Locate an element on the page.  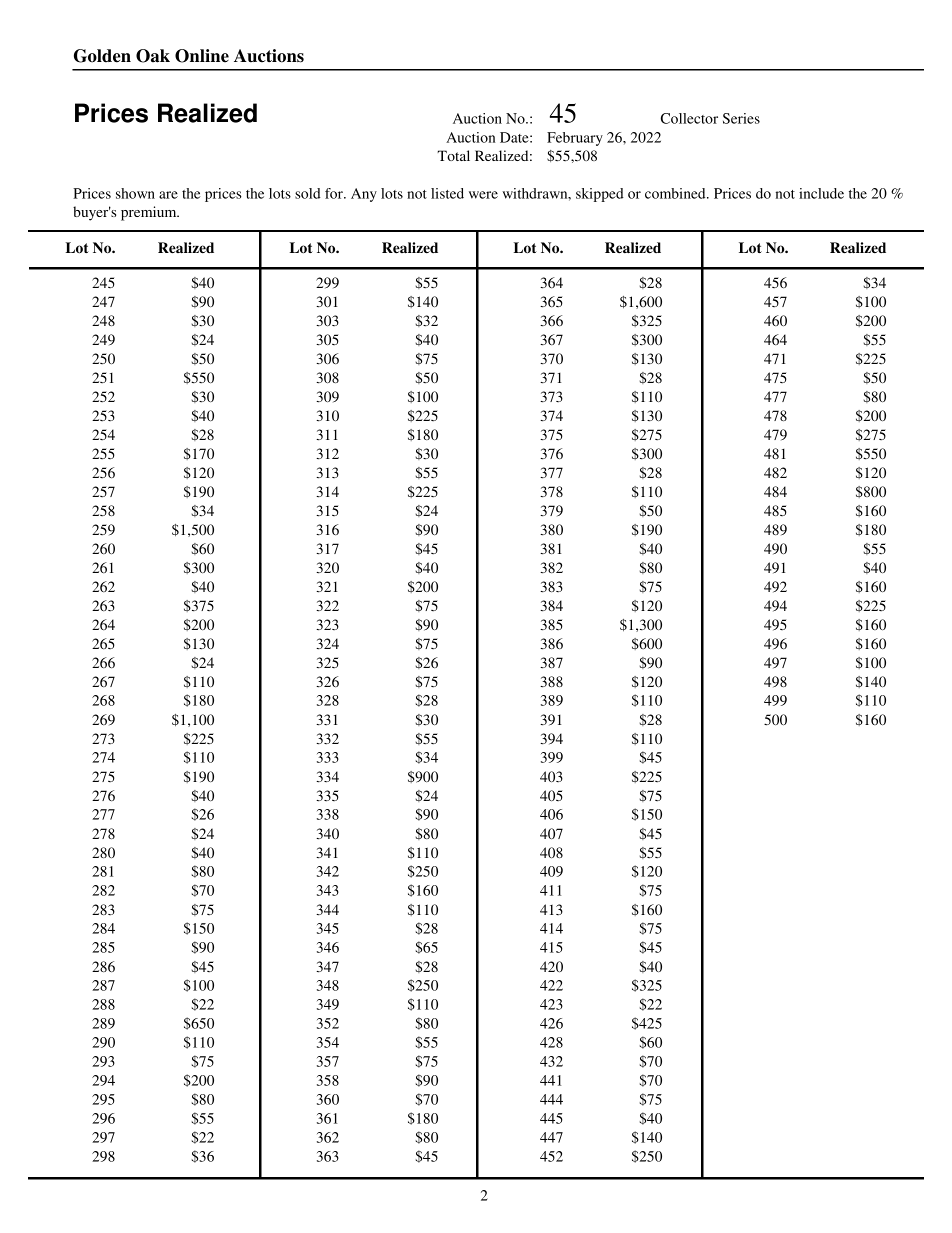
shown is located at coordinates (135, 193).
